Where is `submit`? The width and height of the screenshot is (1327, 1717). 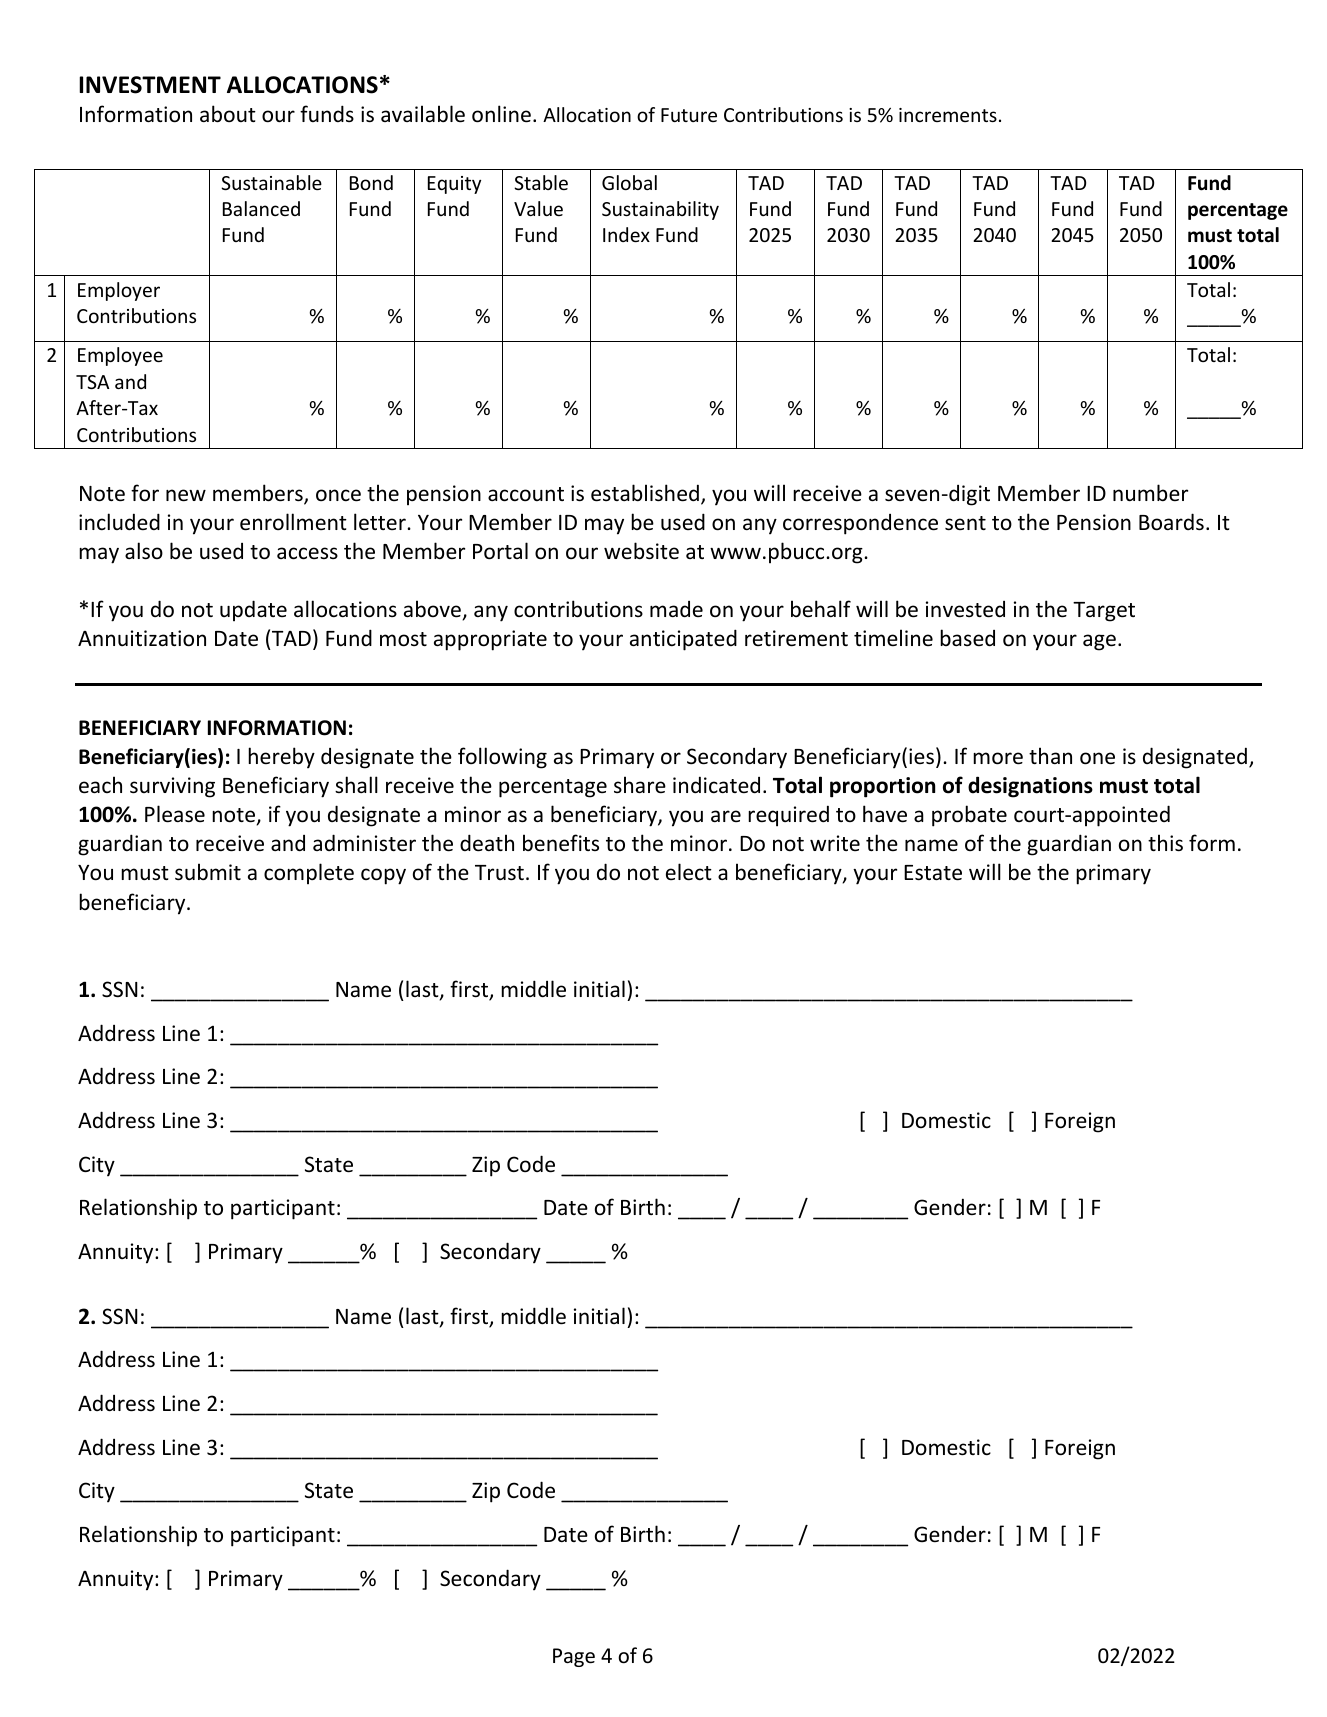
submit is located at coordinates (208, 872).
